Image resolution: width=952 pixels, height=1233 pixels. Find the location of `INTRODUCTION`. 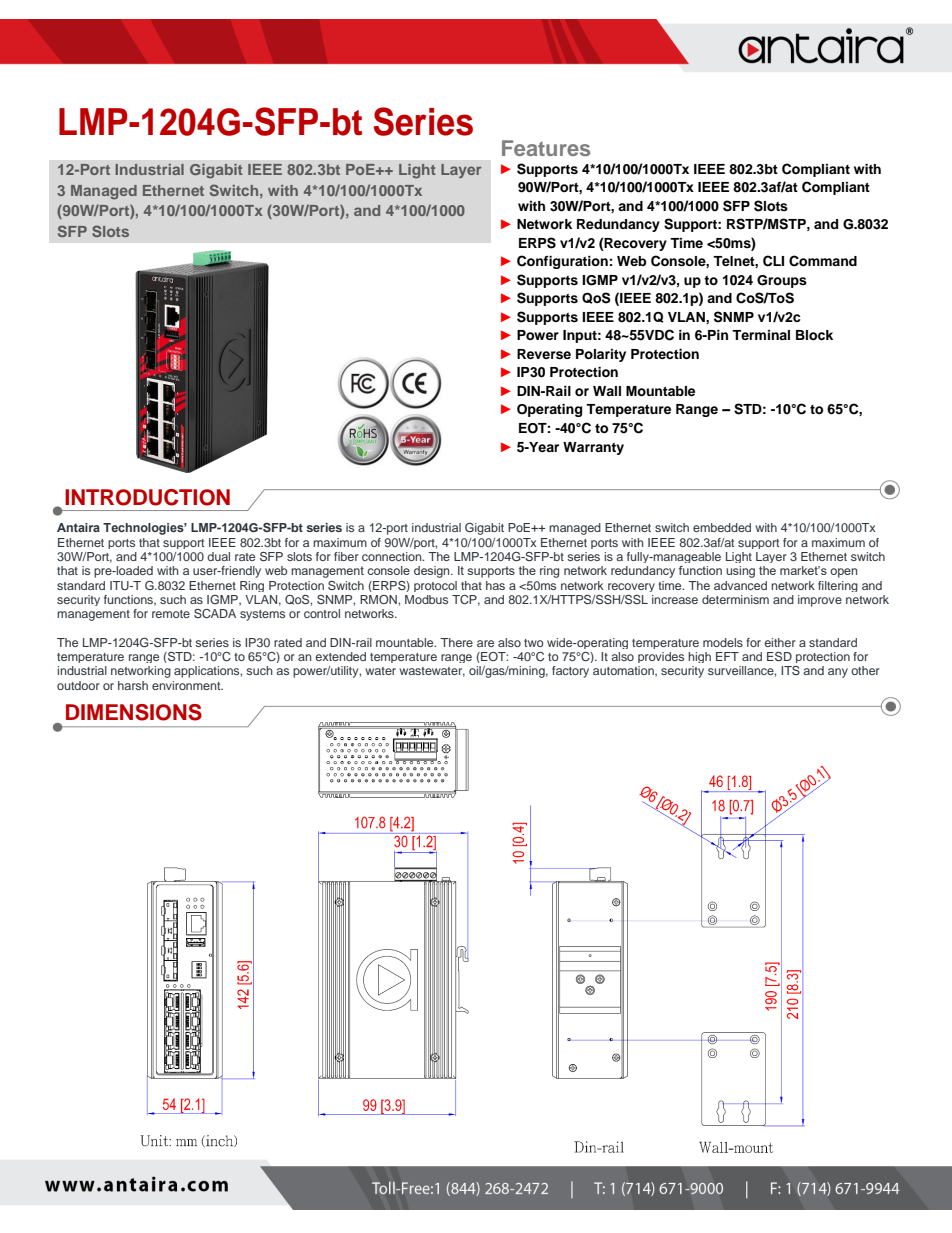

INTRODUCTION is located at coordinates (147, 497).
